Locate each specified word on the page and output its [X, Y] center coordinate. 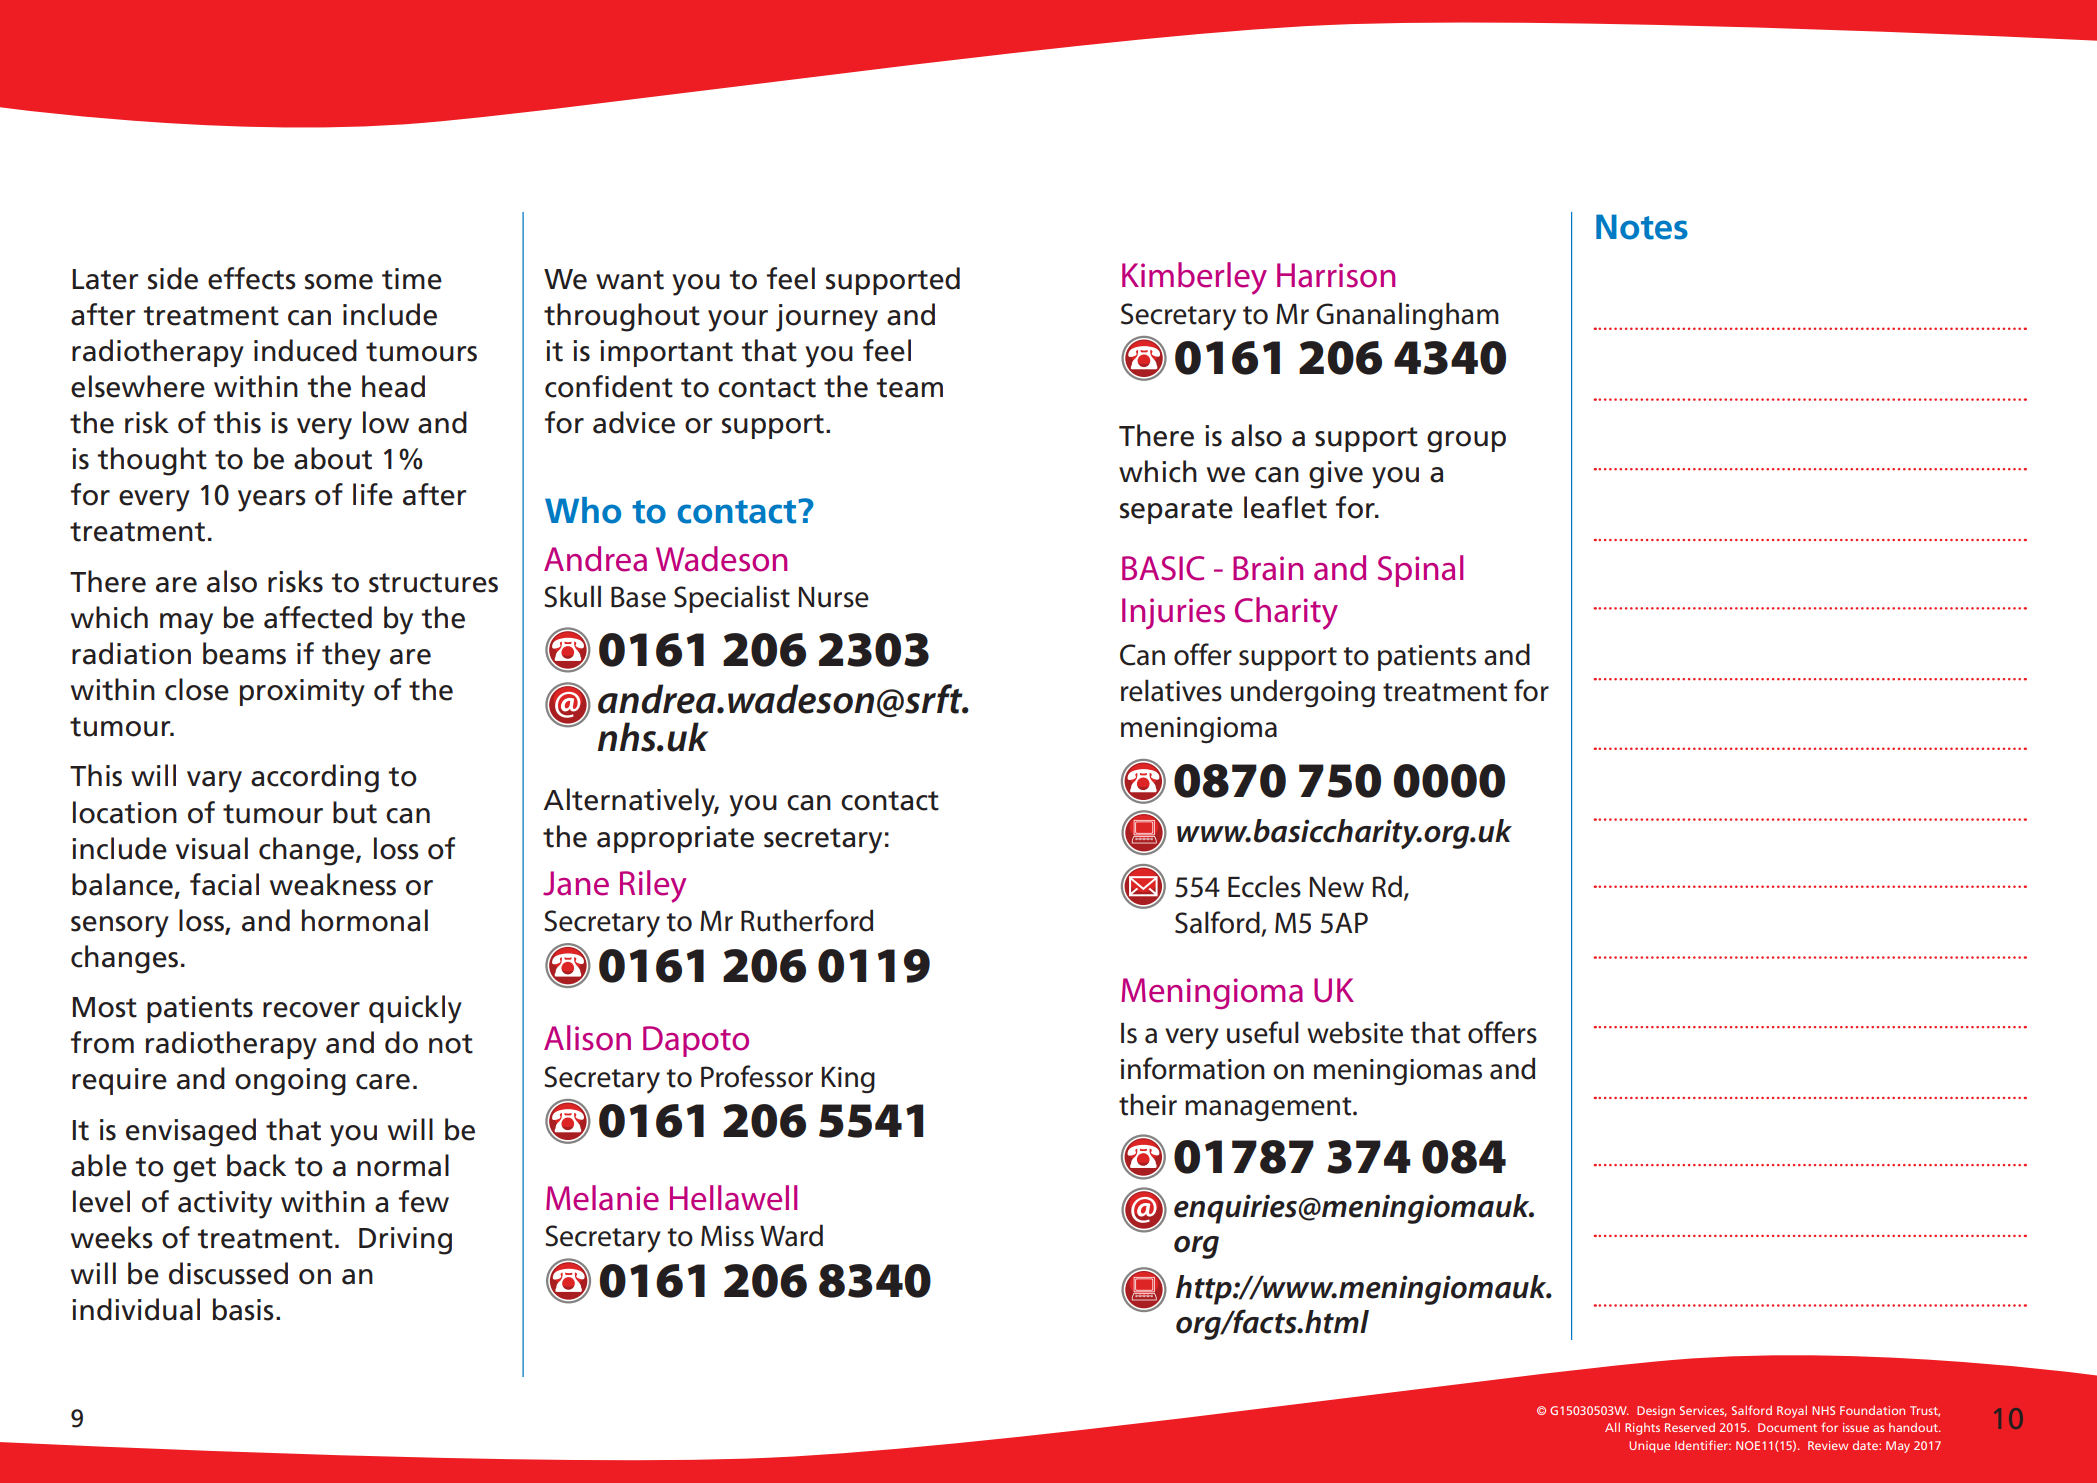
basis [243, 1309]
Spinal [1420, 571]
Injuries [1173, 613]
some [339, 282]
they [351, 656]
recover [311, 1010]
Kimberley [1194, 278]
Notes [1642, 227]
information [1193, 1068]
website [1355, 1032]
